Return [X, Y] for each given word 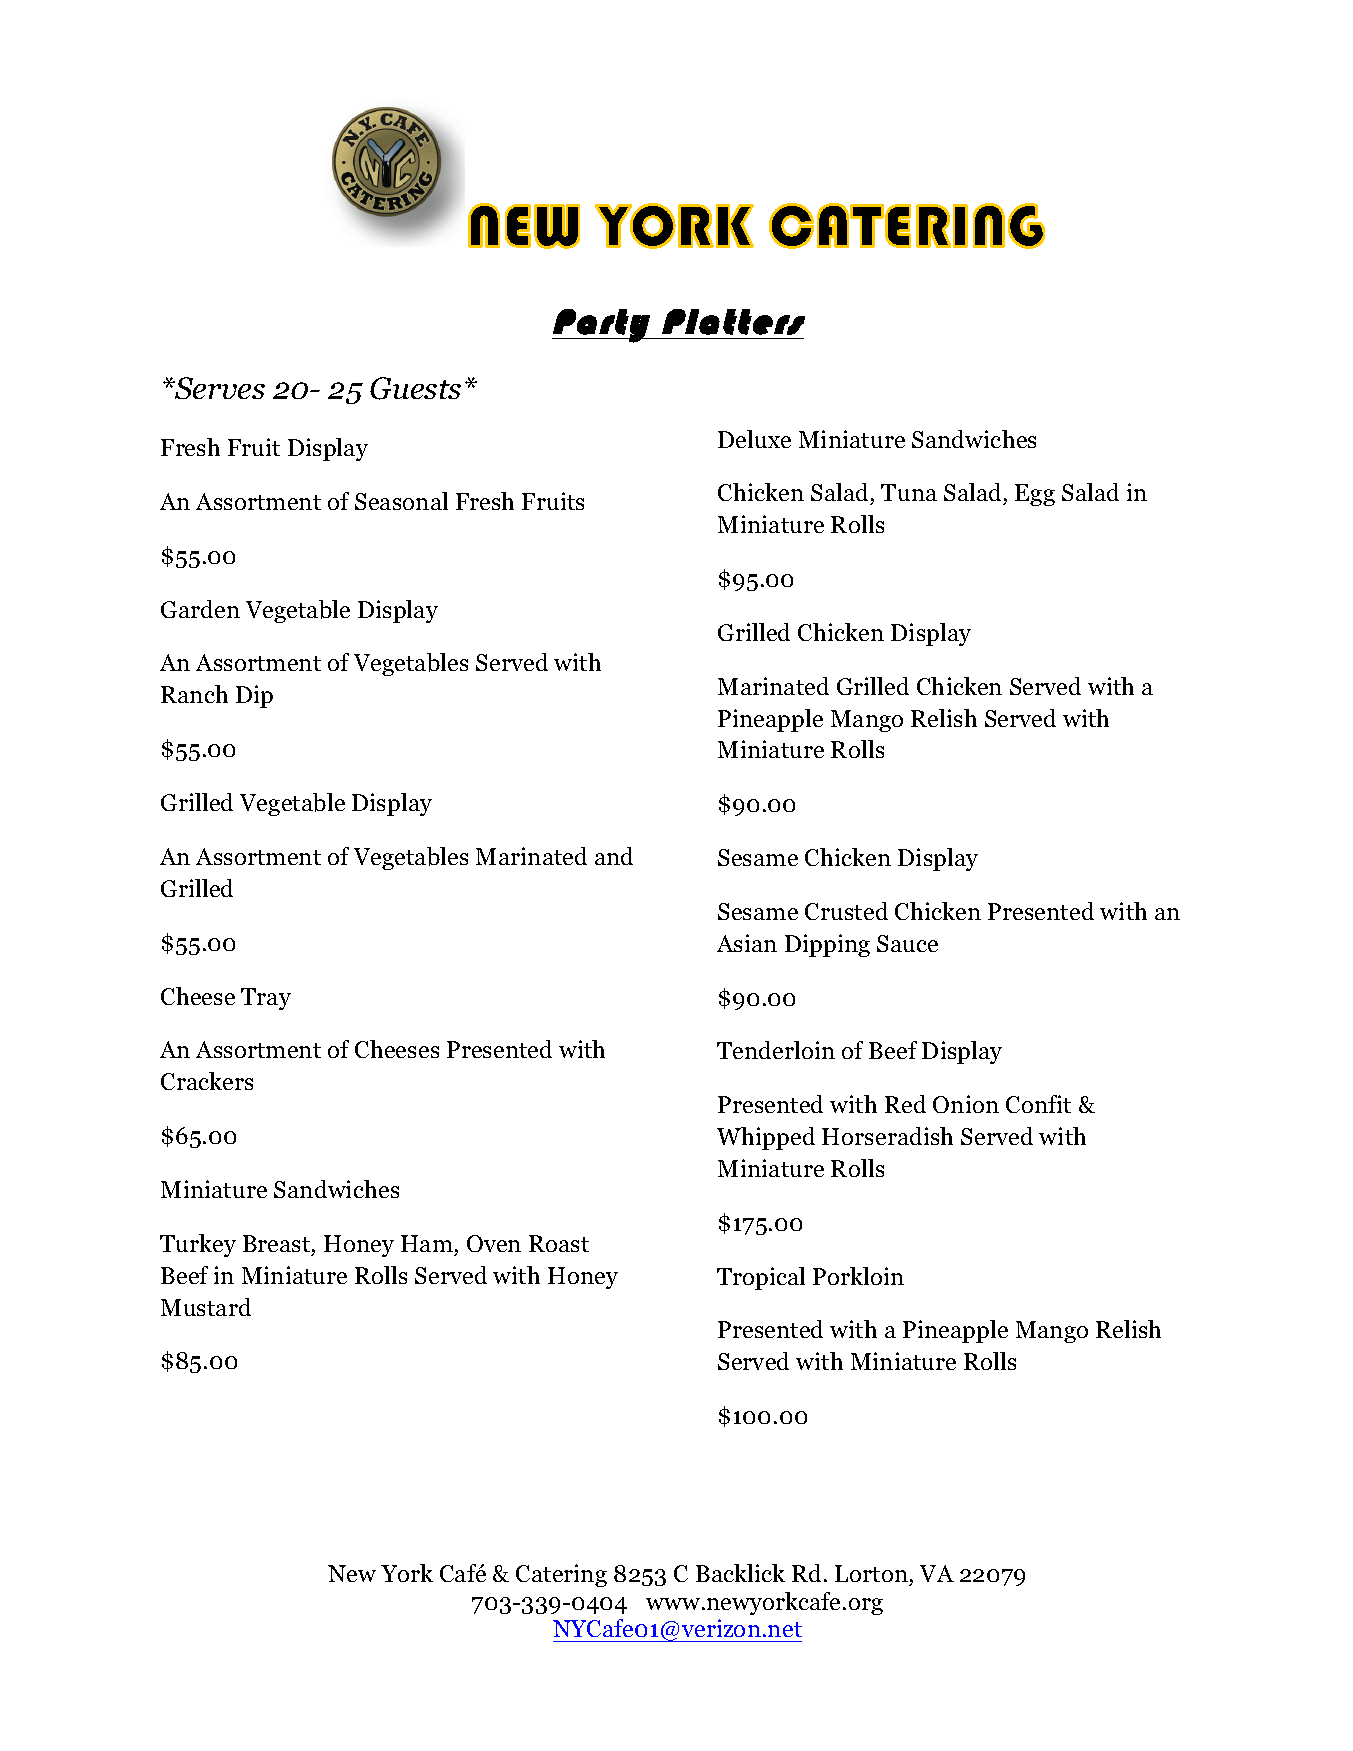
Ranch [194, 694]
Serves [219, 388]
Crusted [846, 911]
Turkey [198, 1245]
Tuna [909, 492]
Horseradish [887, 1136]
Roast [559, 1243]
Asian [747, 943]
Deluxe [754, 439]
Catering [561, 1575]
